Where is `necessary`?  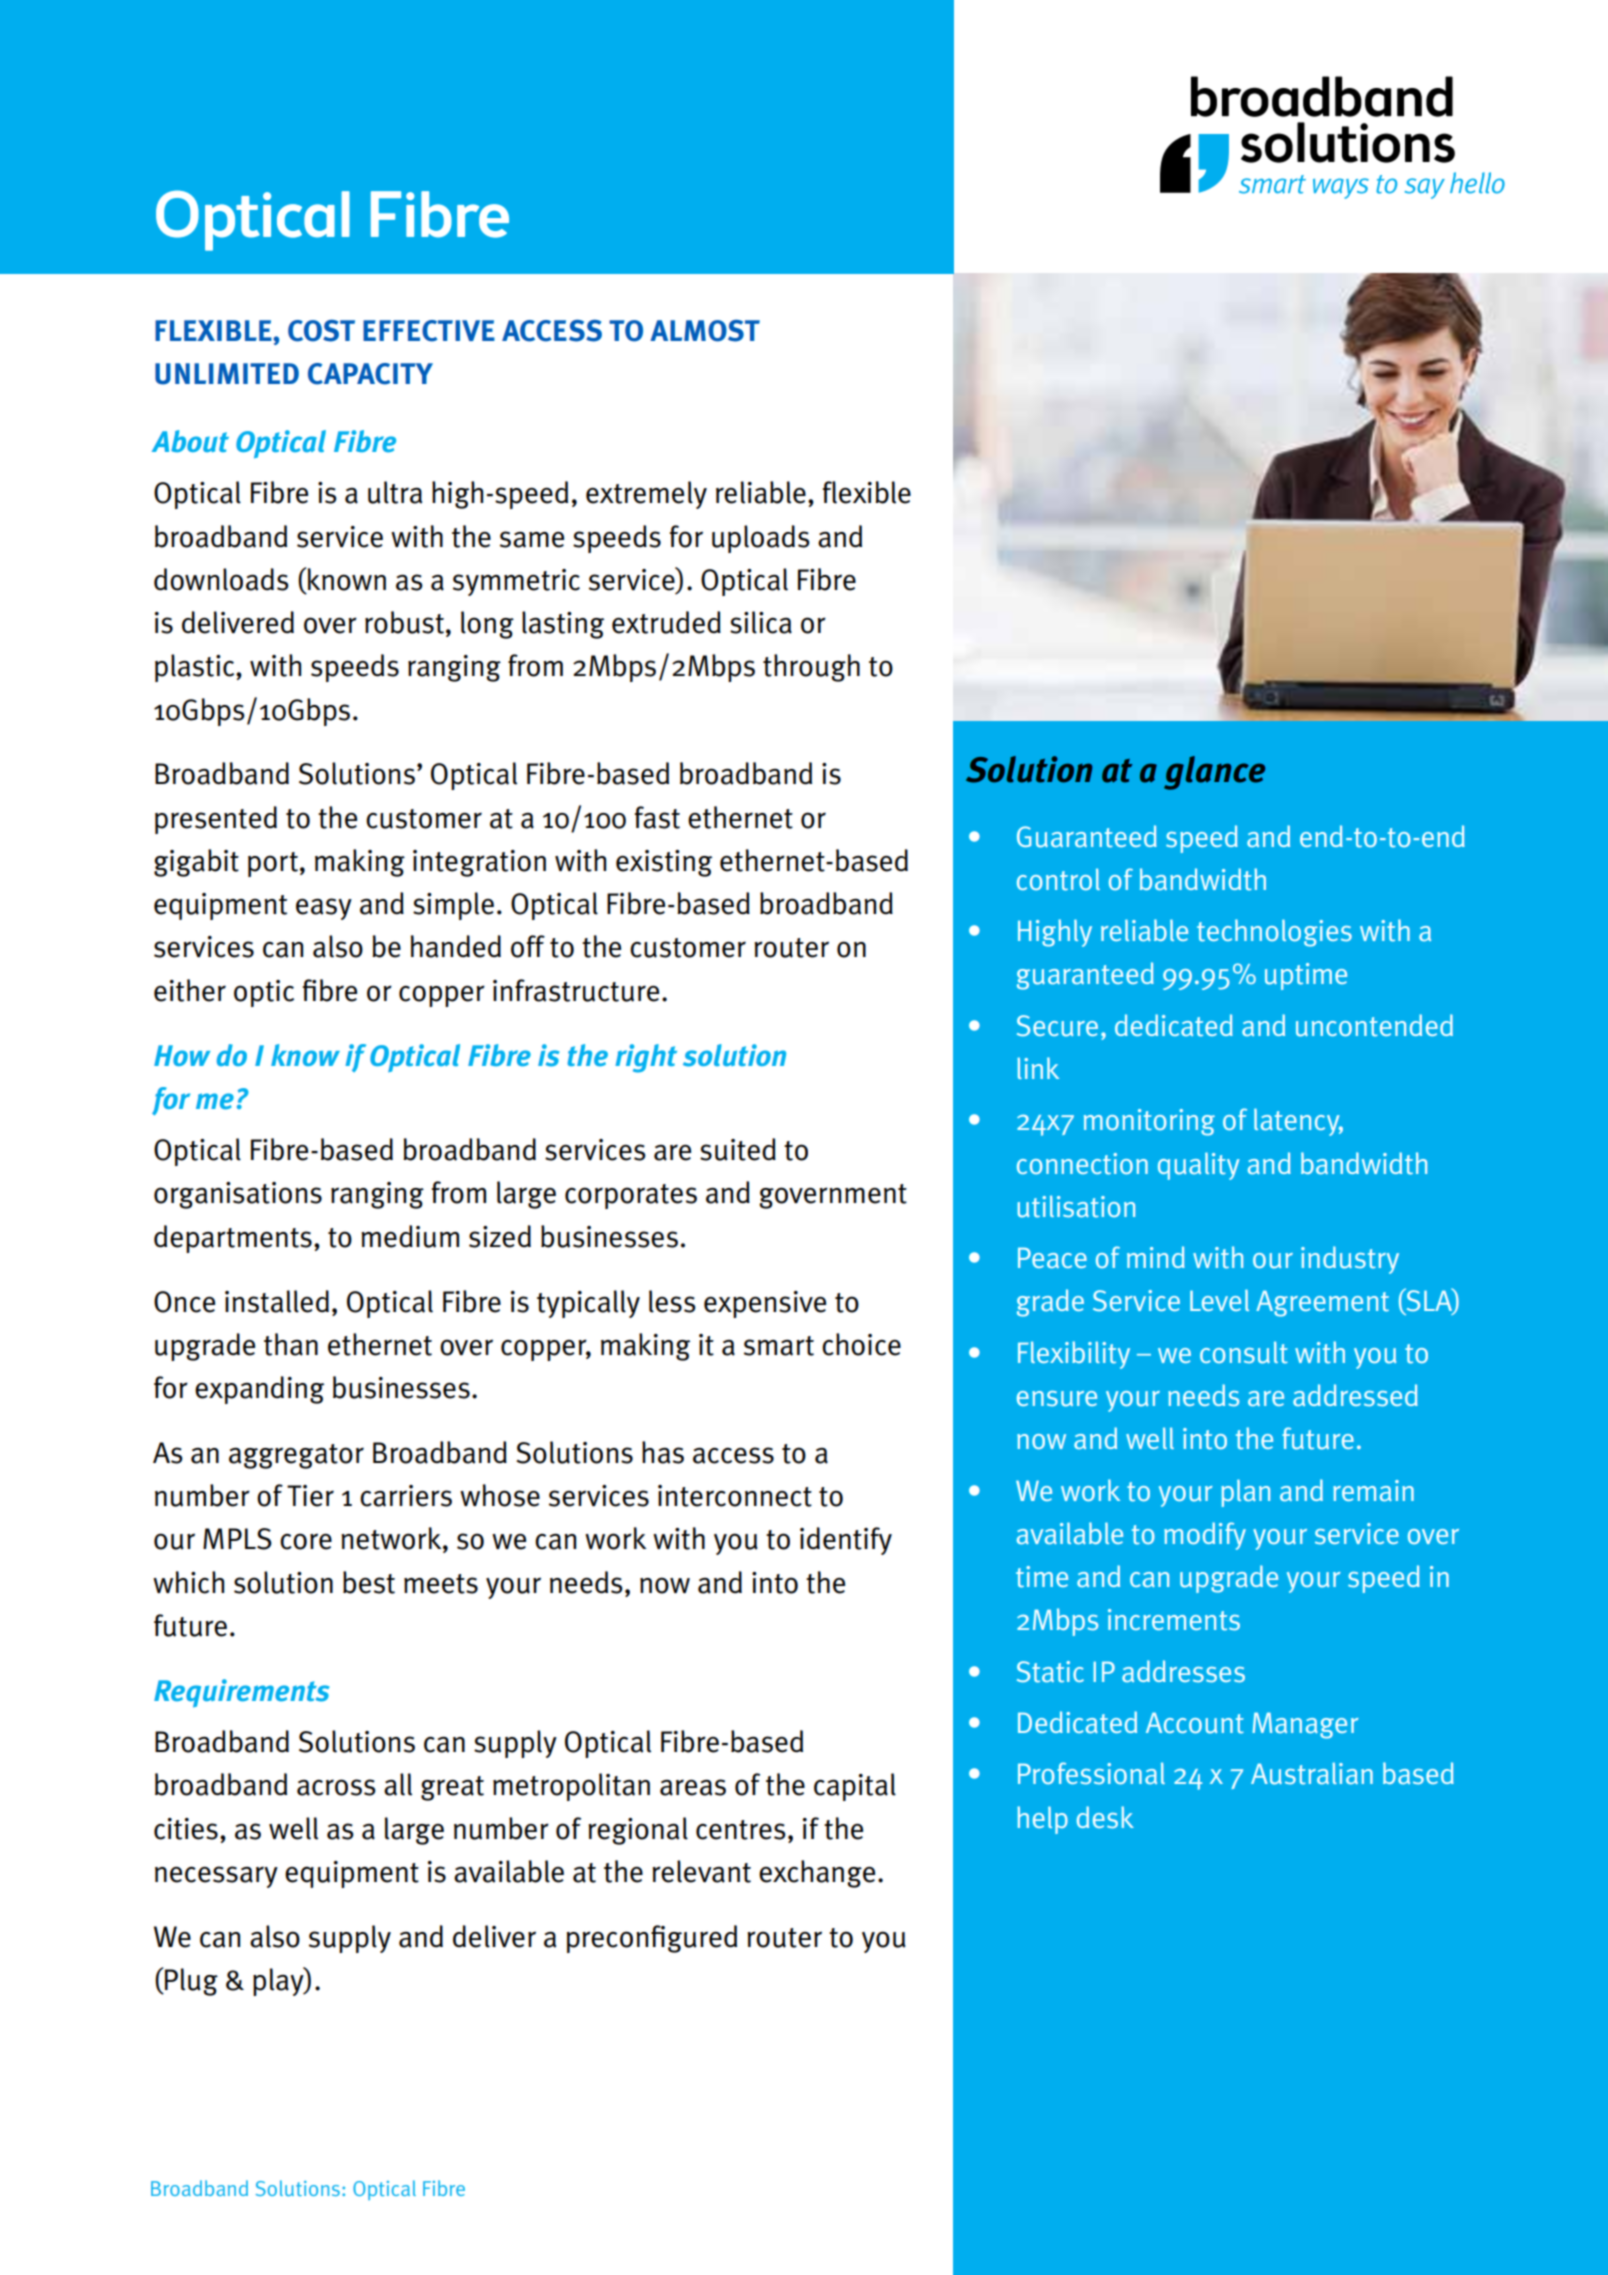 necessary is located at coordinates (216, 1877).
